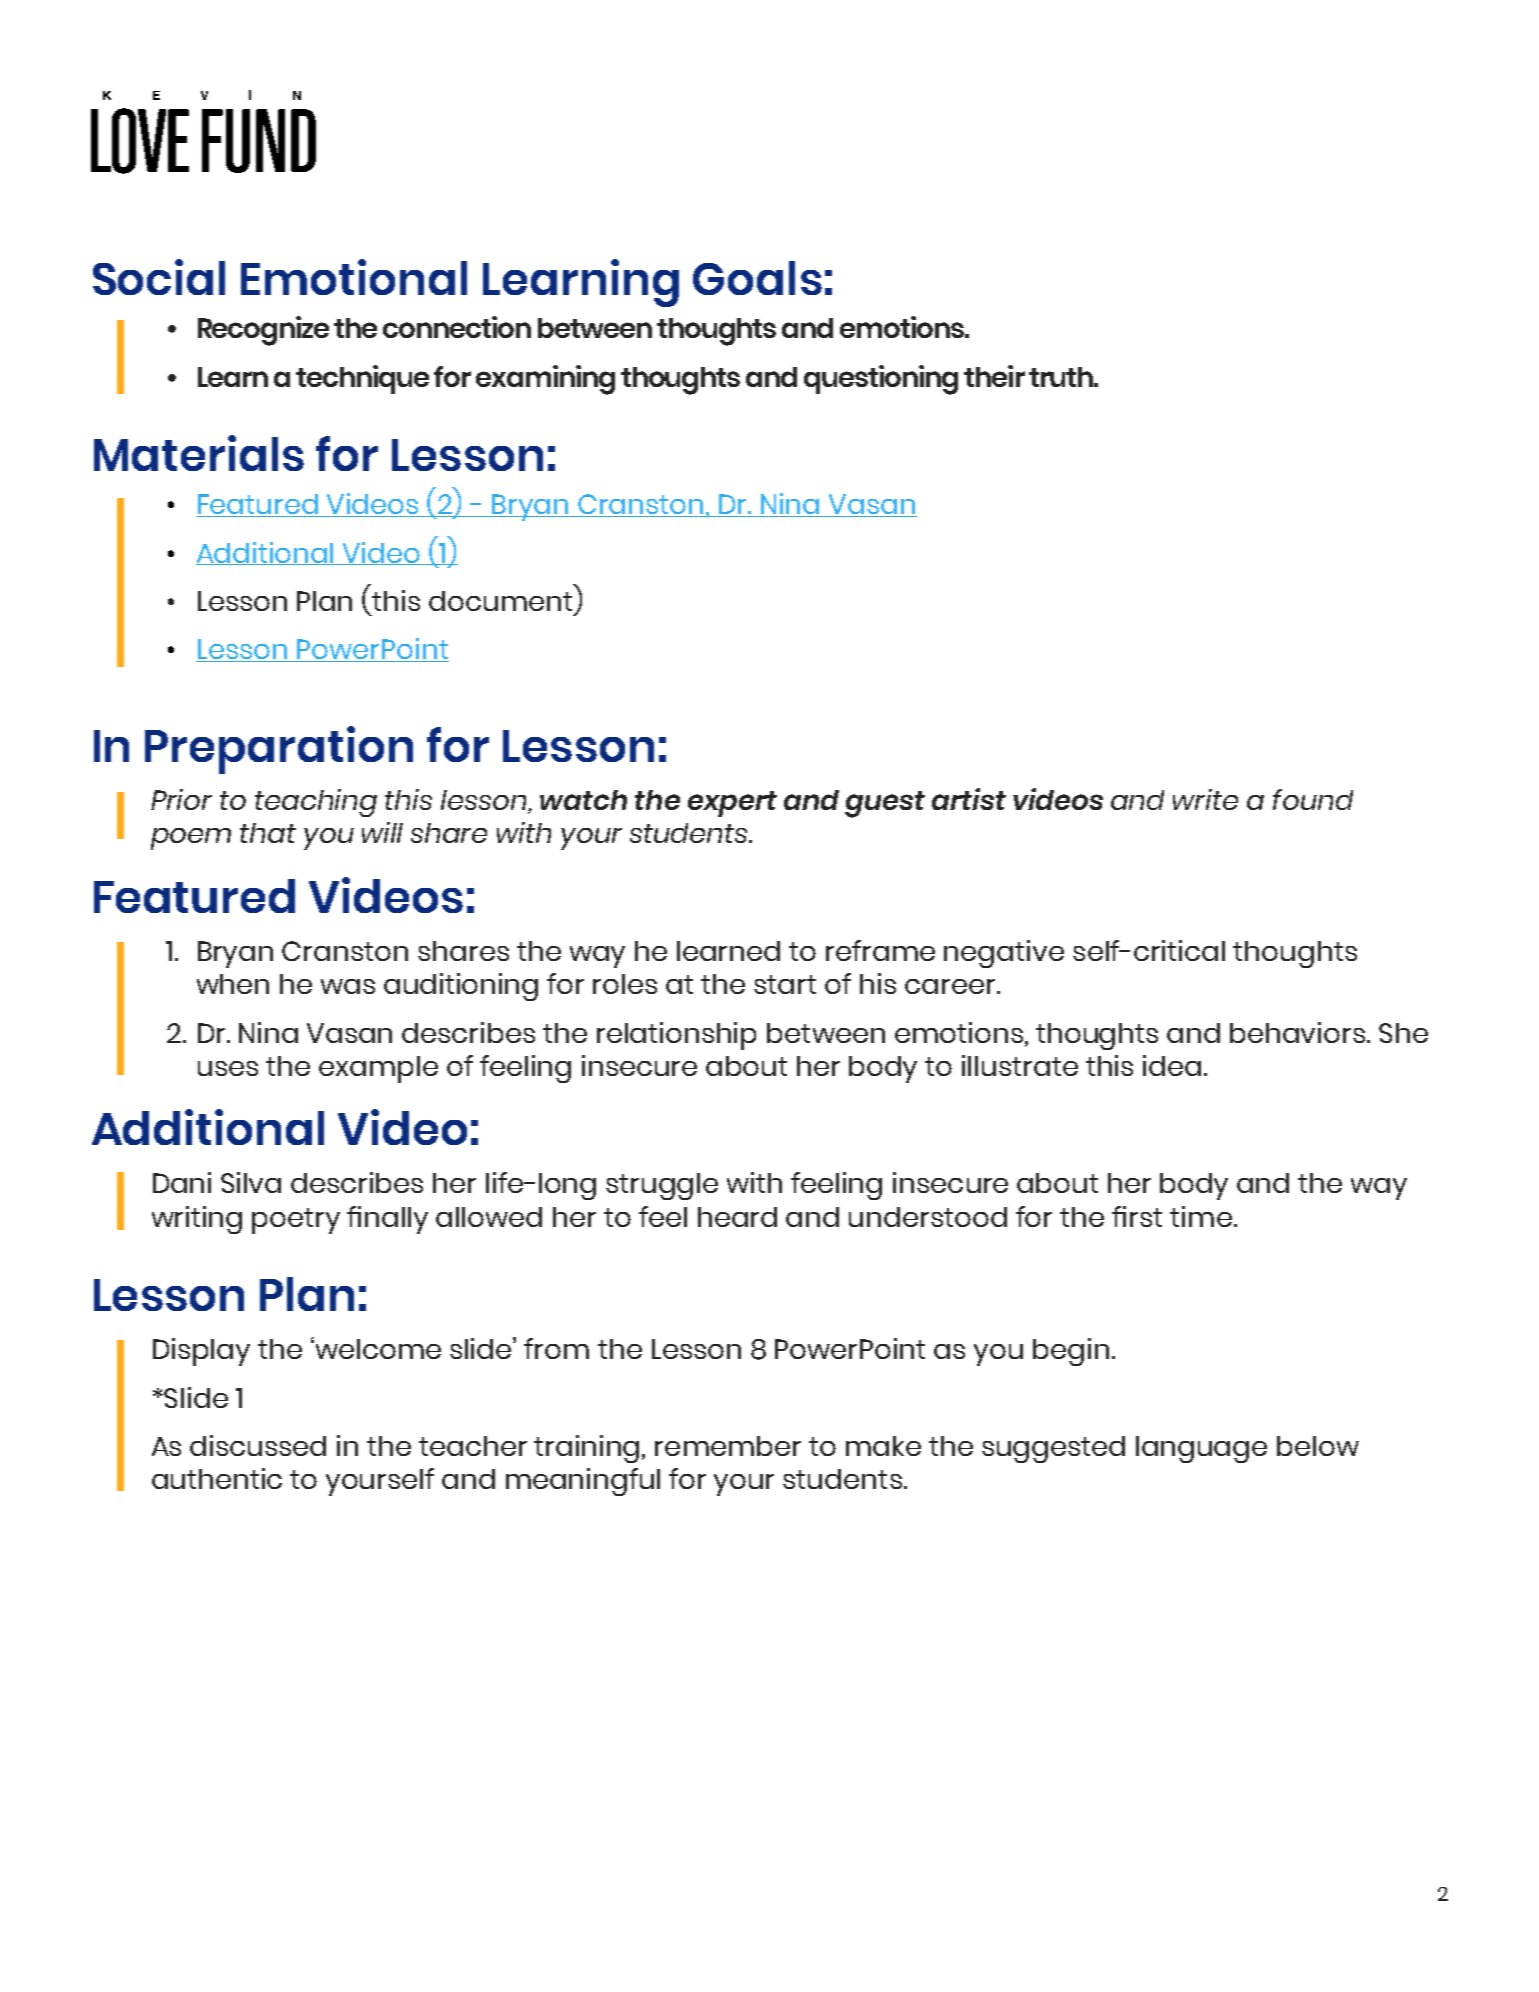  Describe the element at coordinates (1205, 799) in the screenshot. I see `write` at that location.
